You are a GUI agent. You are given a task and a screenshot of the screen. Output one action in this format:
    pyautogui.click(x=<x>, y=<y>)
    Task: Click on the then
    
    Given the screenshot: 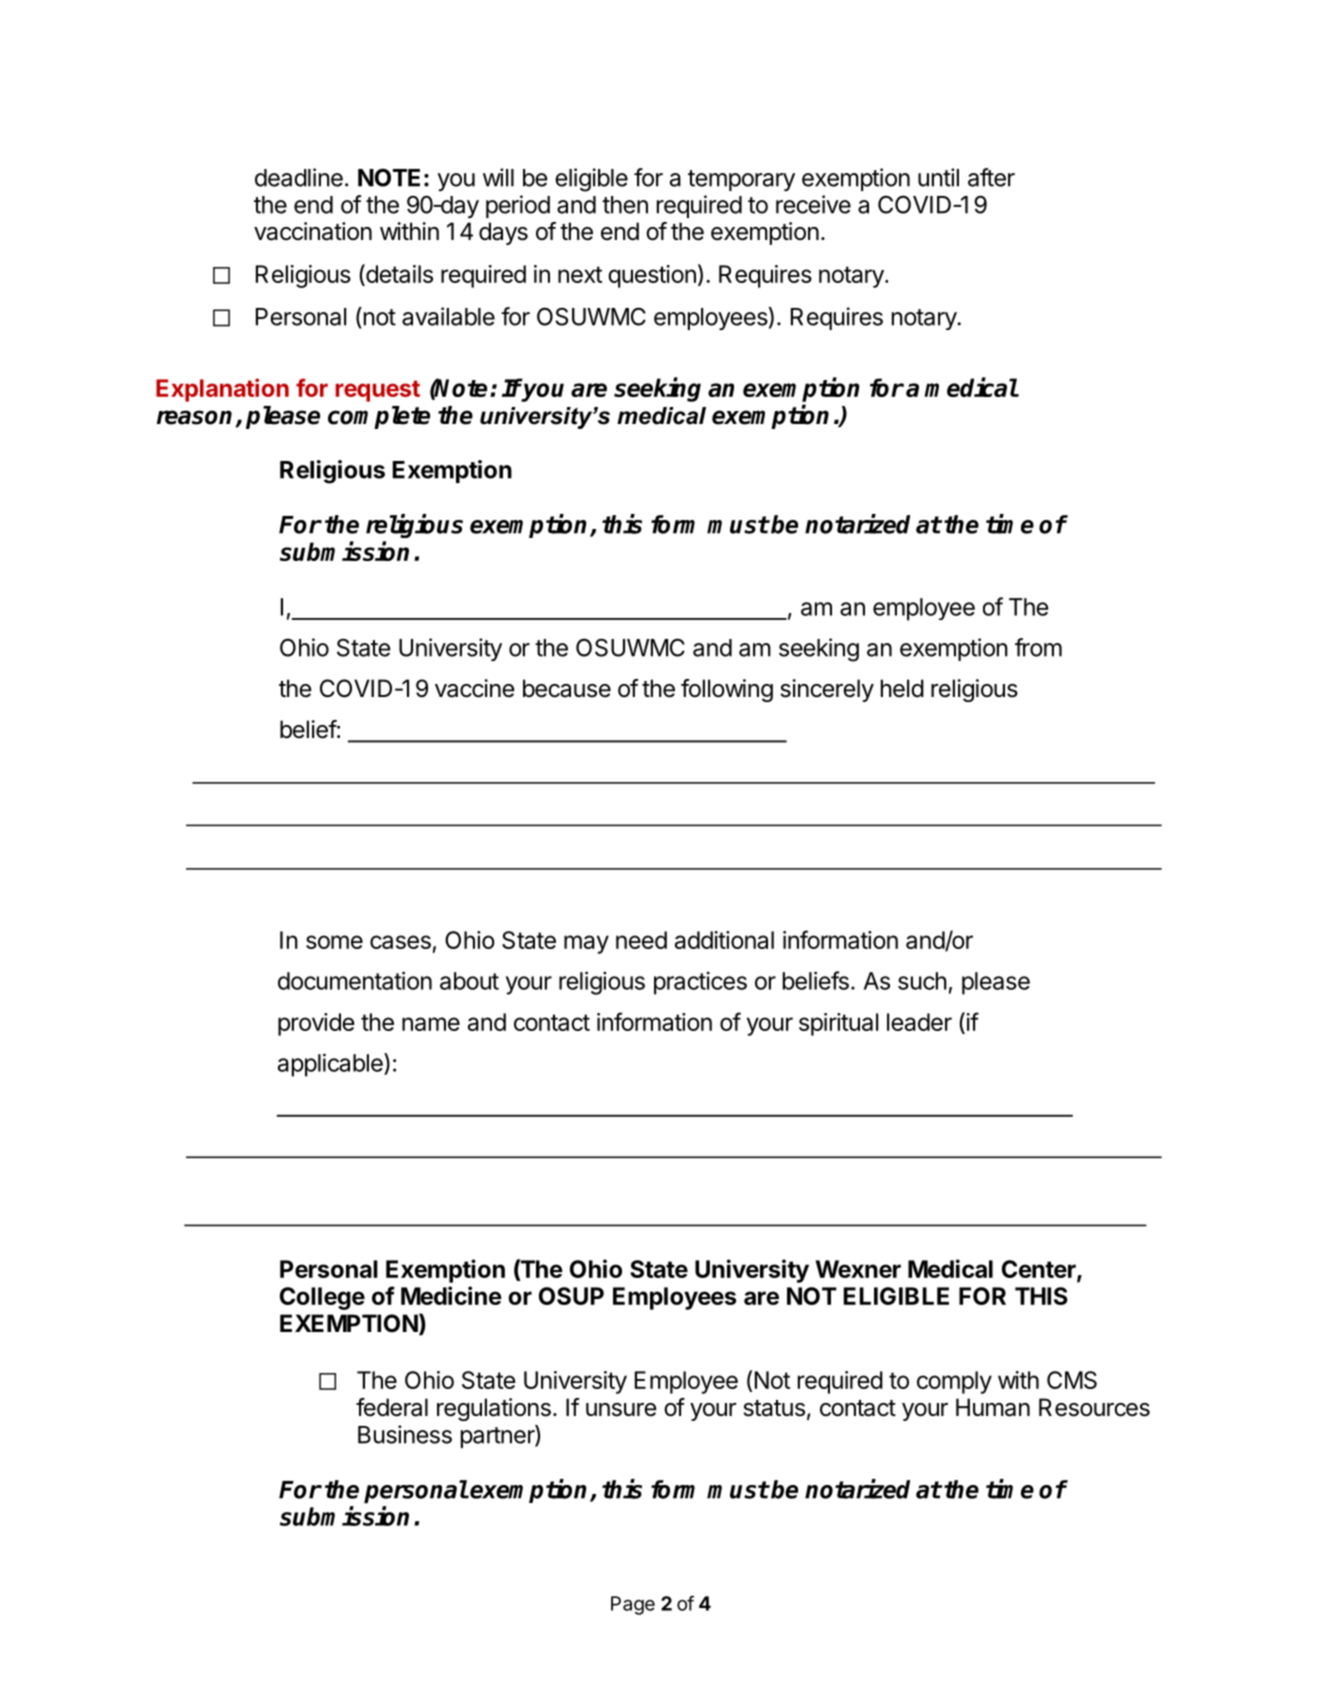 What is the action you would take?
    pyautogui.click(x=625, y=205)
